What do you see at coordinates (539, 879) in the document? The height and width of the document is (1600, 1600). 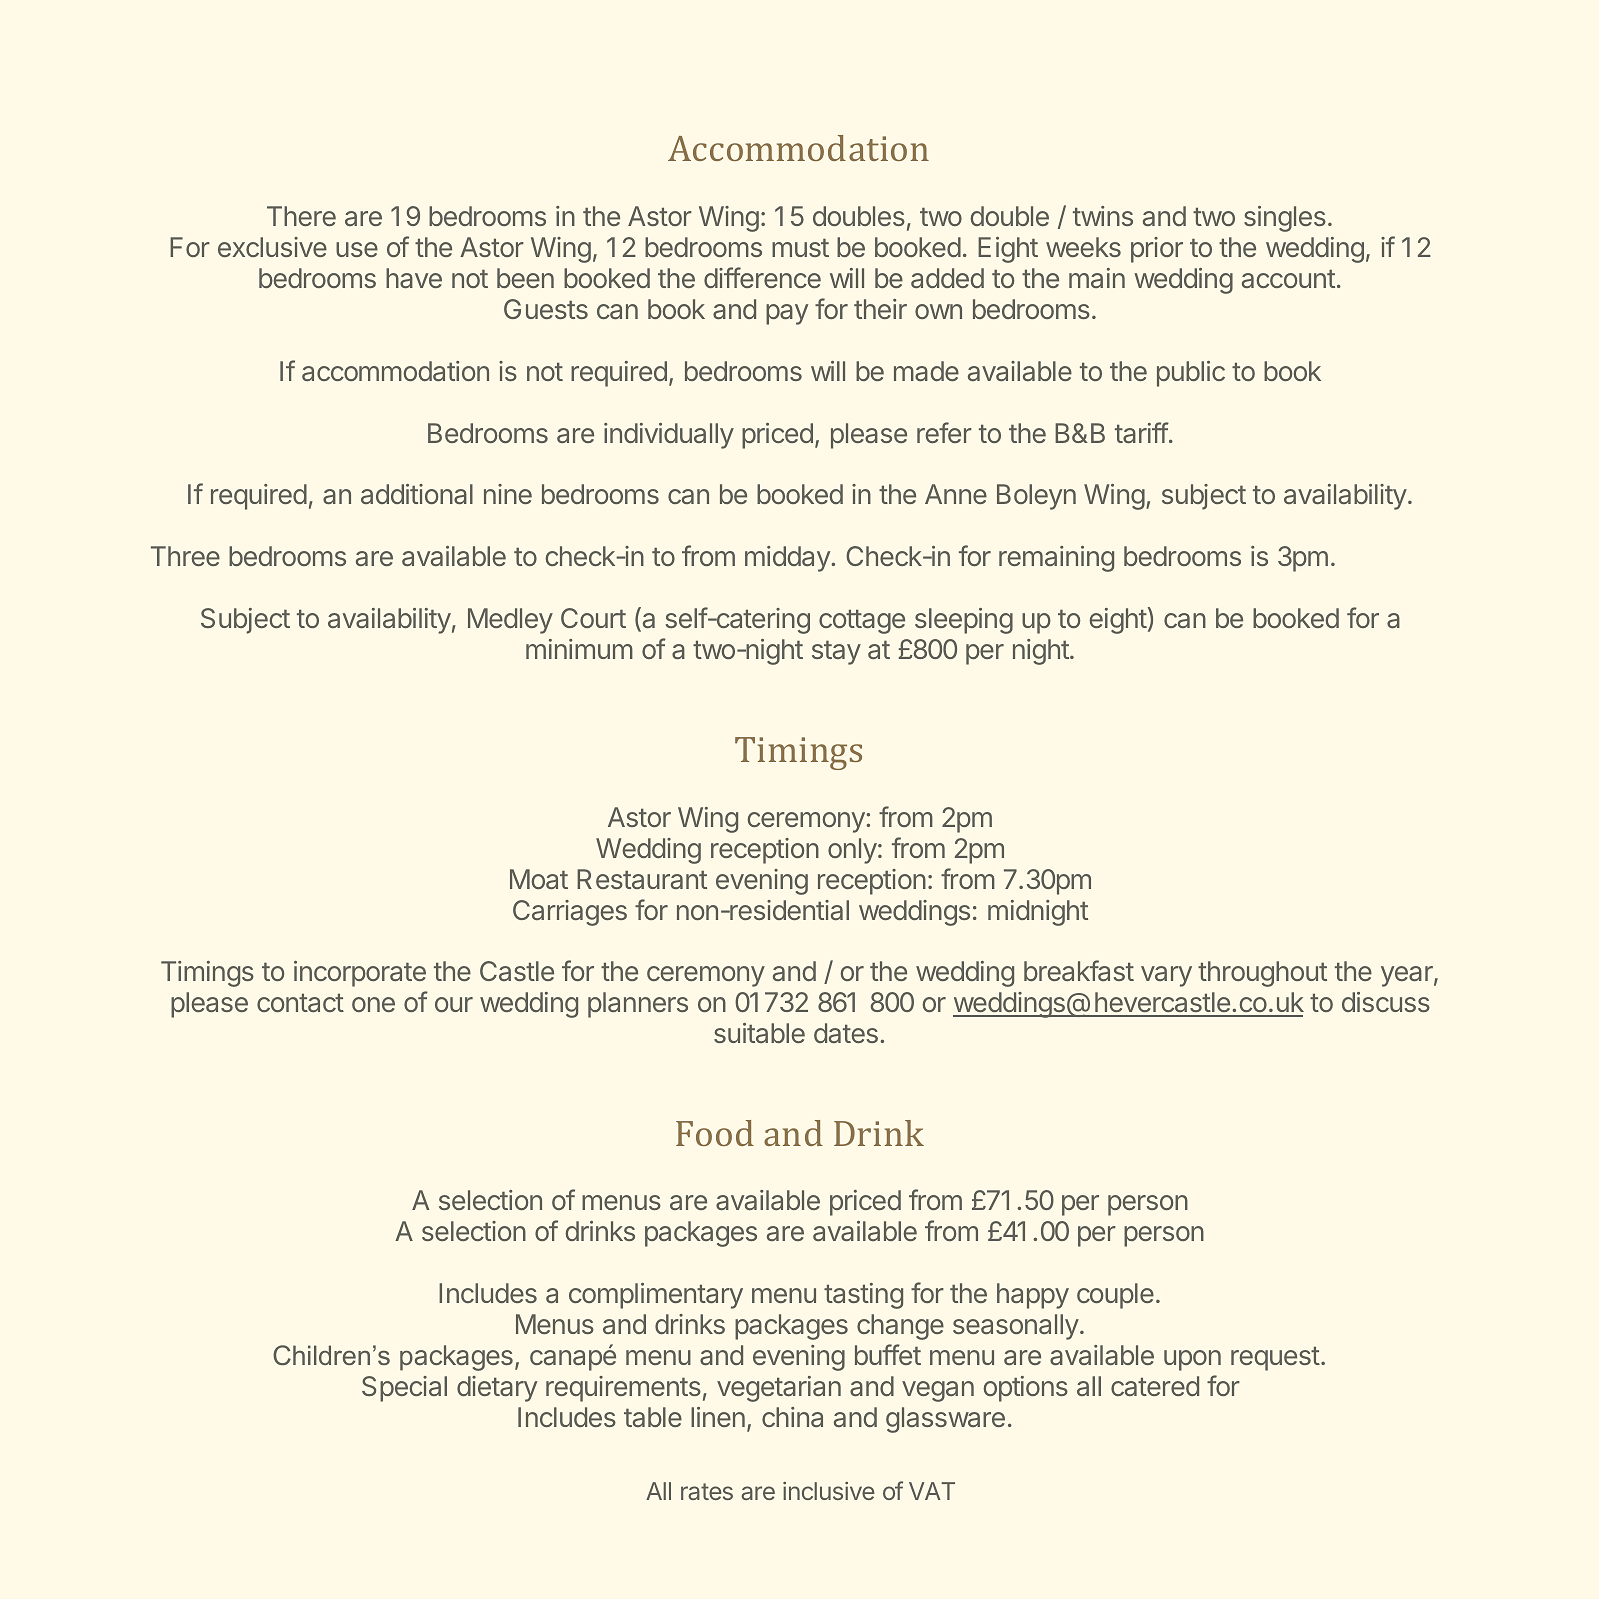 I see `Moat` at bounding box center [539, 879].
